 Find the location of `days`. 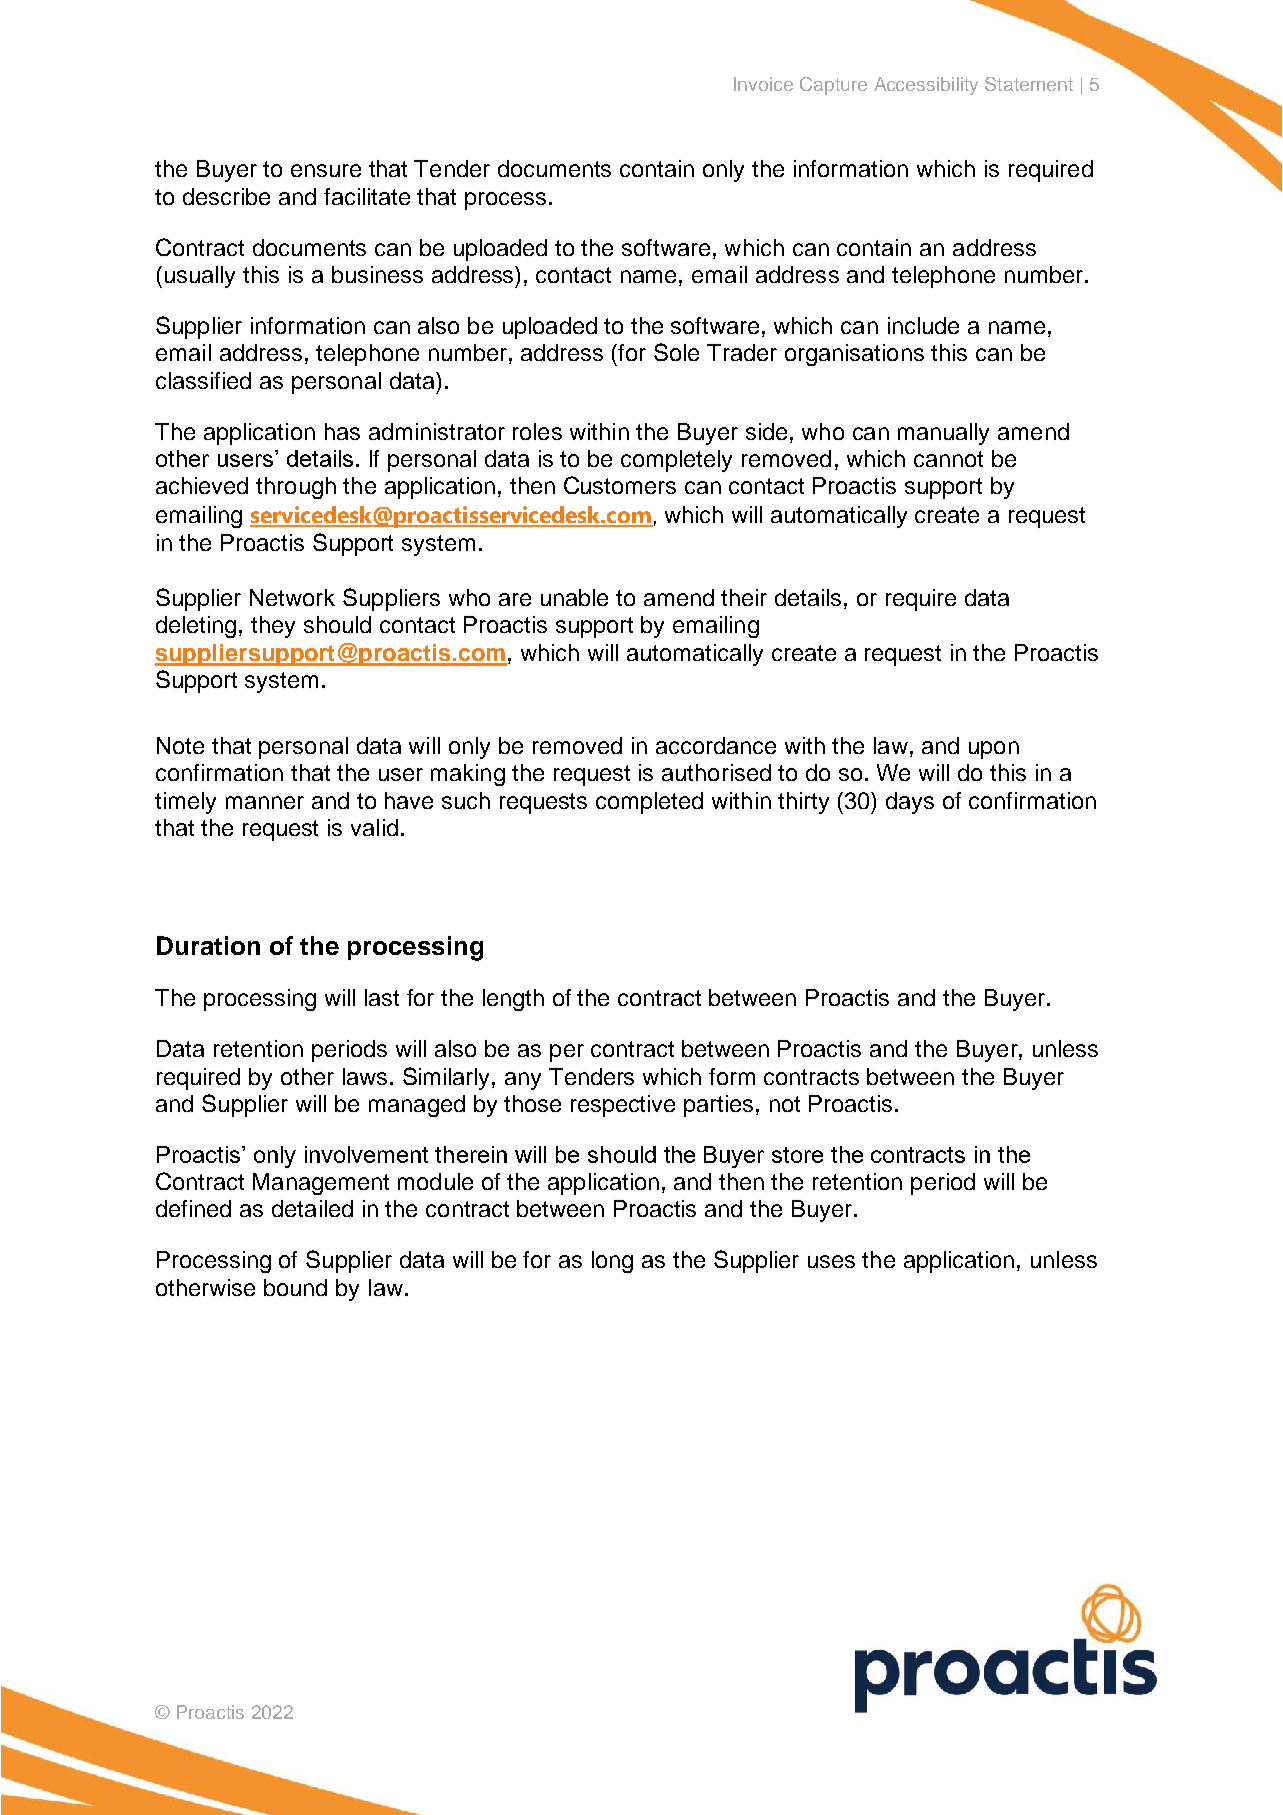

days is located at coordinates (910, 803).
